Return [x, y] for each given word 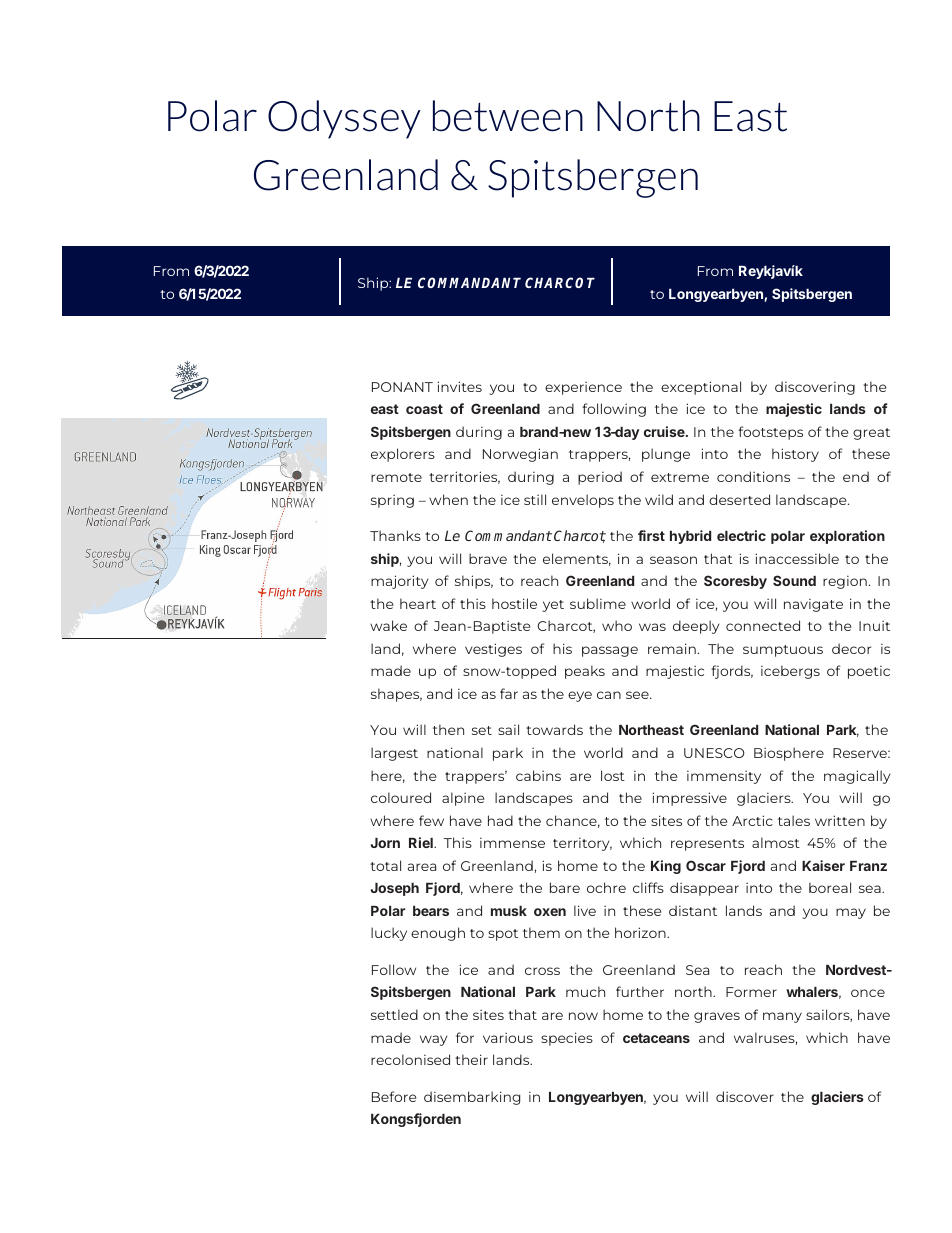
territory [582, 844]
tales [794, 820]
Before [394, 1096]
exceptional [701, 388]
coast [424, 409]
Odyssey [344, 119]
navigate [813, 605]
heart [418, 603]
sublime [598, 603]
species [567, 1039]
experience [583, 388]
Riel [422, 842]
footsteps [770, 433]
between [508, 116]
